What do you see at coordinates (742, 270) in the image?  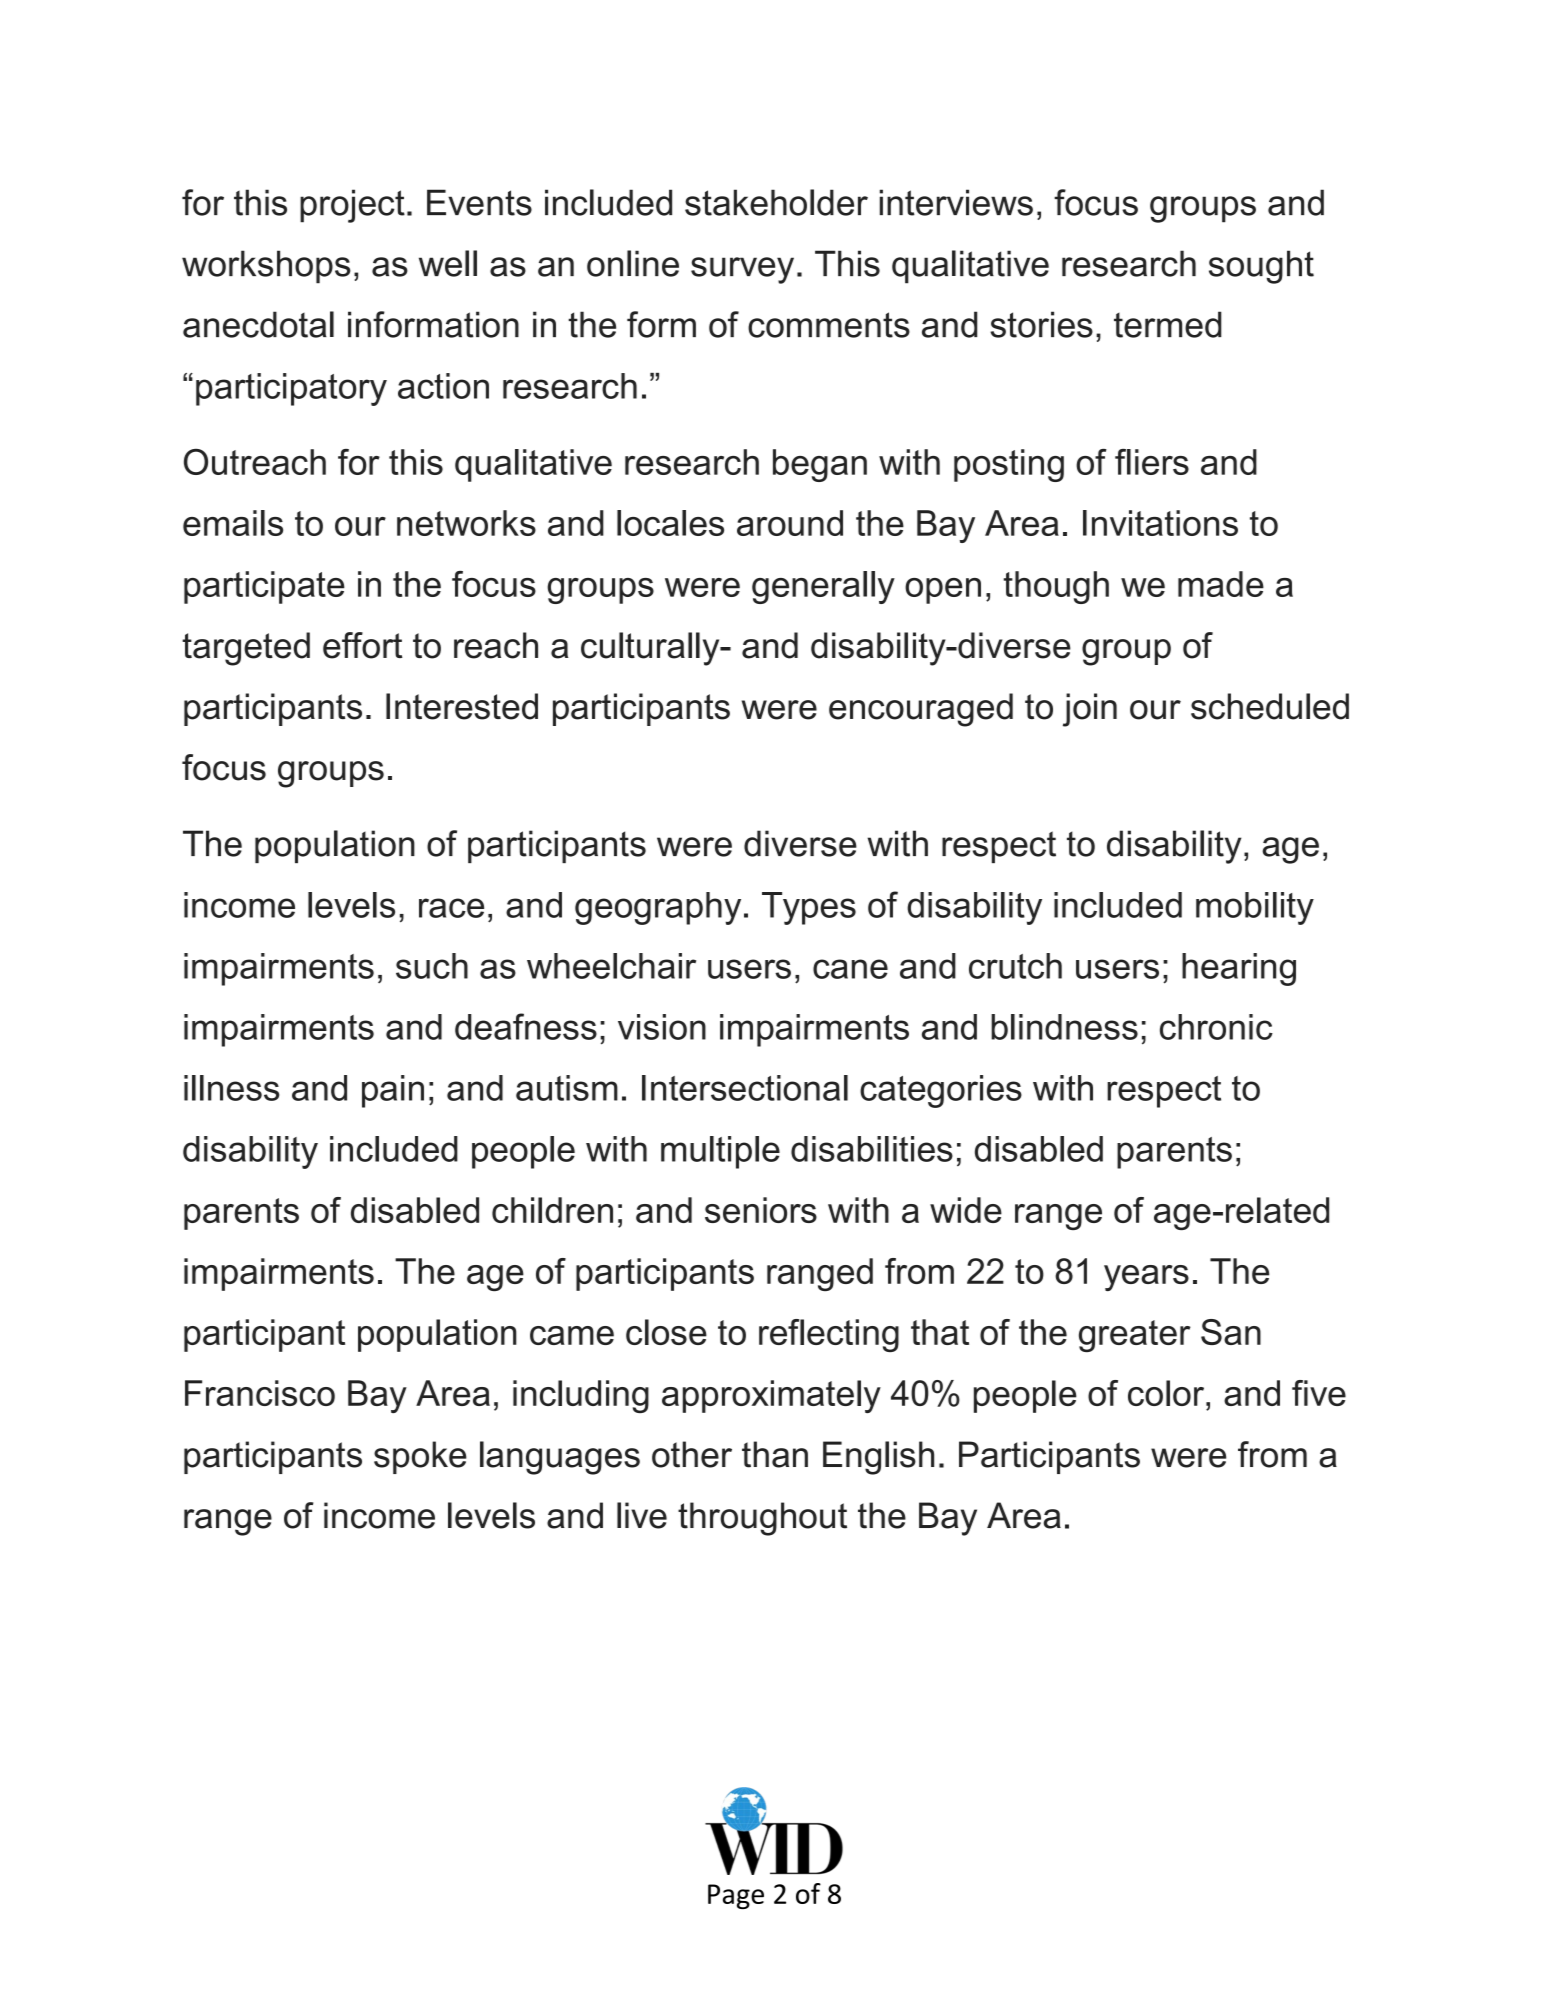 I see `survey` at bounding box center [742, 270].
